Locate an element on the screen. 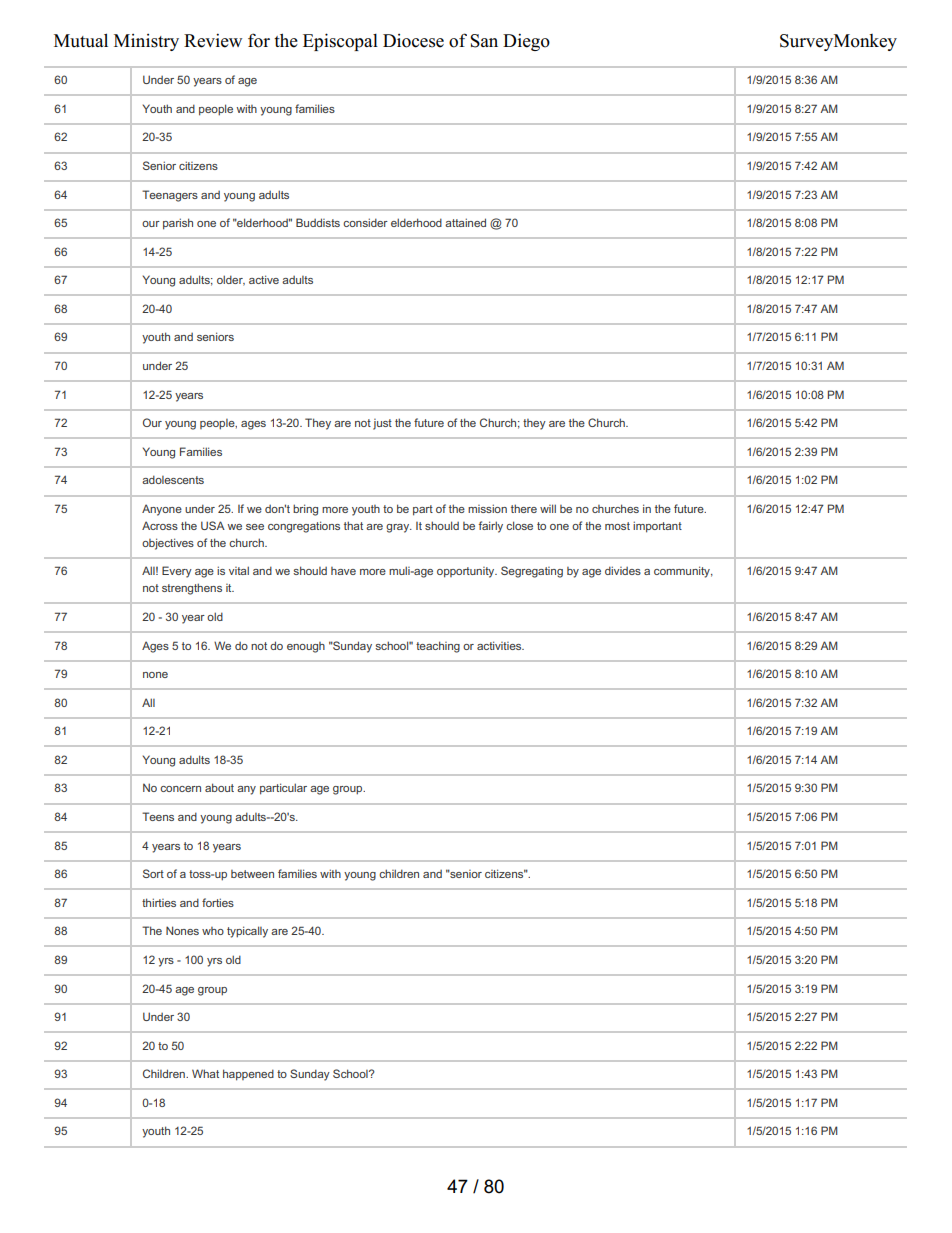  Sort is located at coordinates (153, 873).
